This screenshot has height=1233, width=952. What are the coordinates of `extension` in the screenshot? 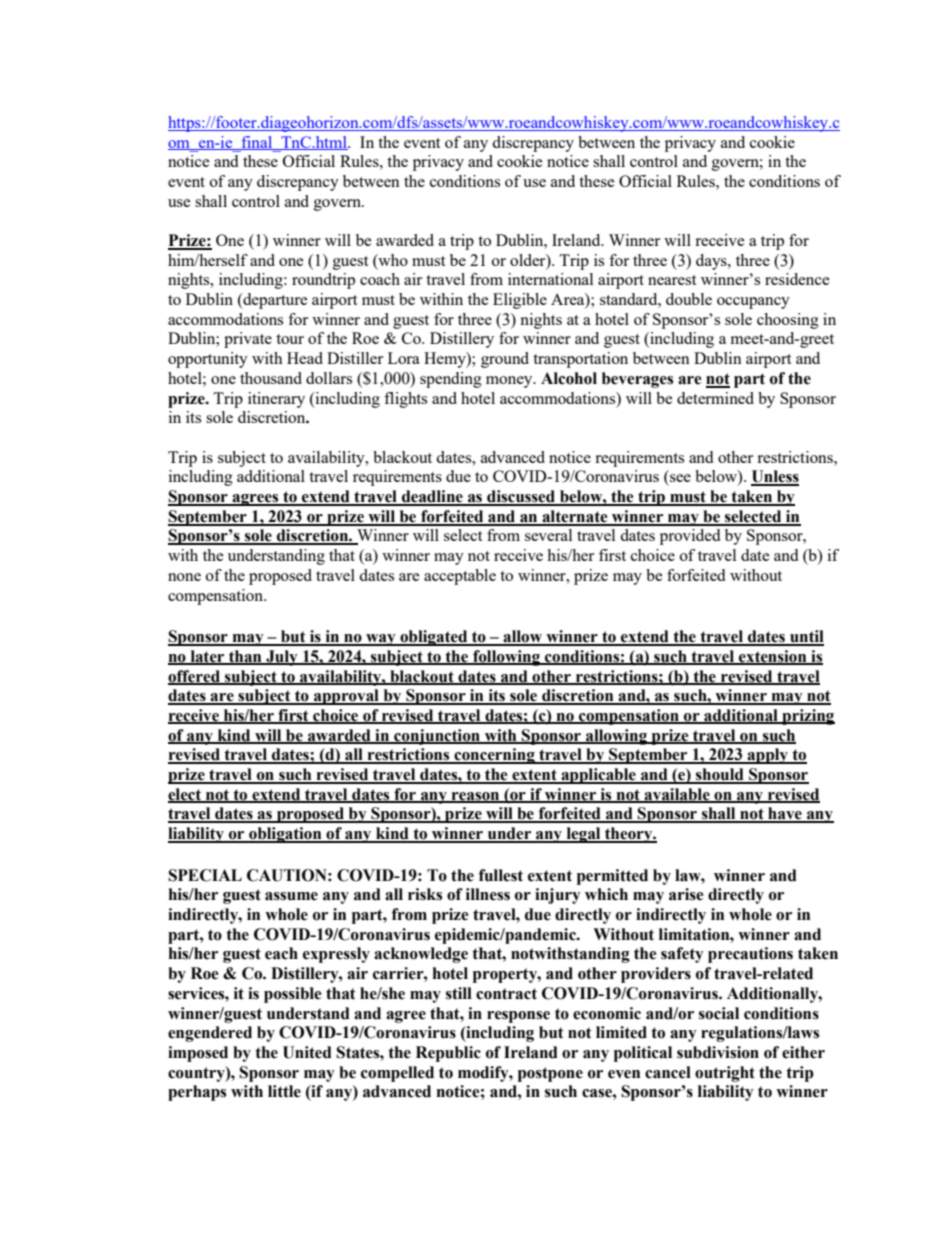 It's located at (773, 657).
